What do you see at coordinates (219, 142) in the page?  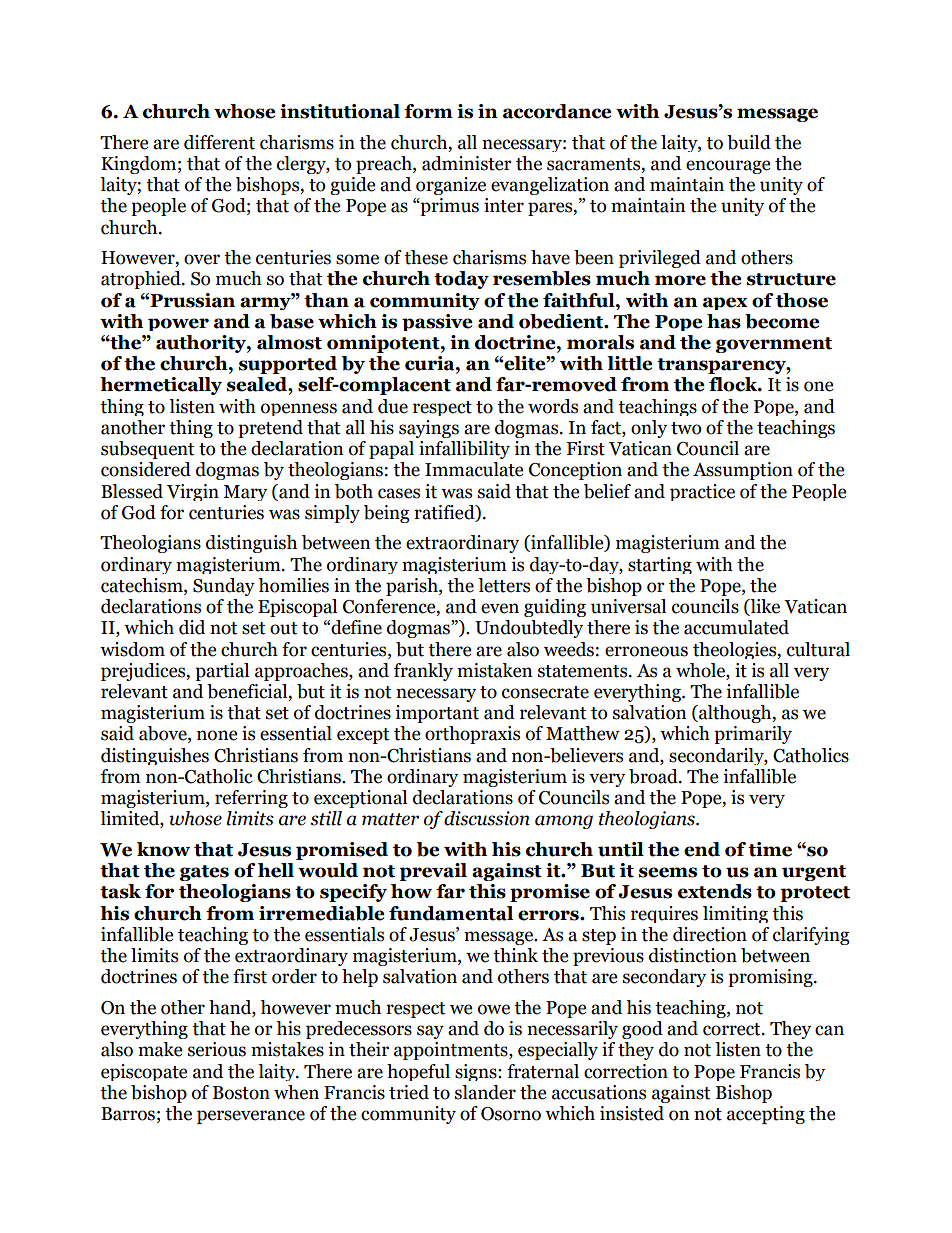 I see `different` at bounding box center [219, 142].
